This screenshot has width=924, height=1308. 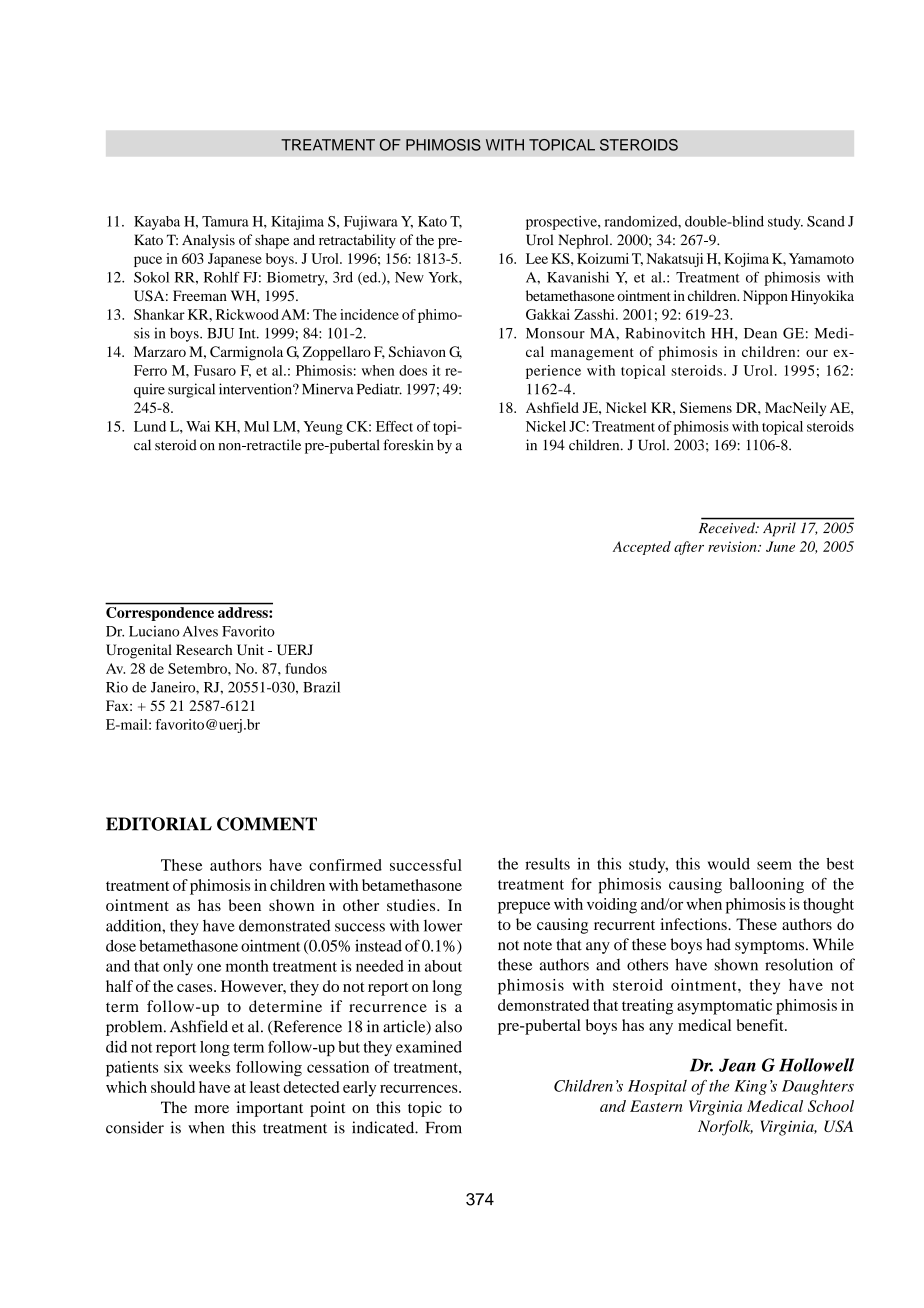 What do you see at coordinates (746, 260) in the screenshot?
I see `Kojima` at bounding box center [746, 260].
